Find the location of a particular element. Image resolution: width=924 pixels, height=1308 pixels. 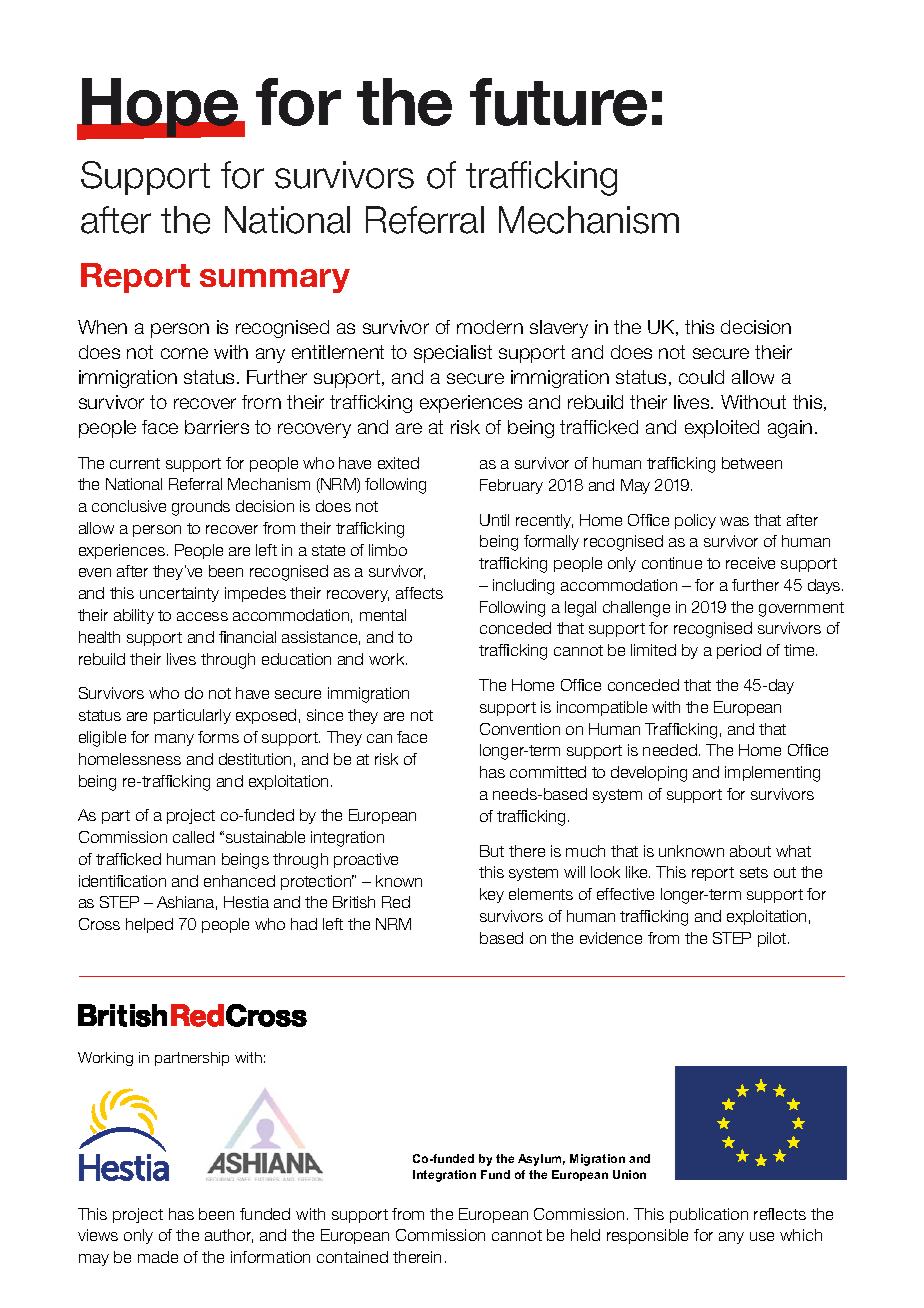

Until is located at coordinates (494, 520).
